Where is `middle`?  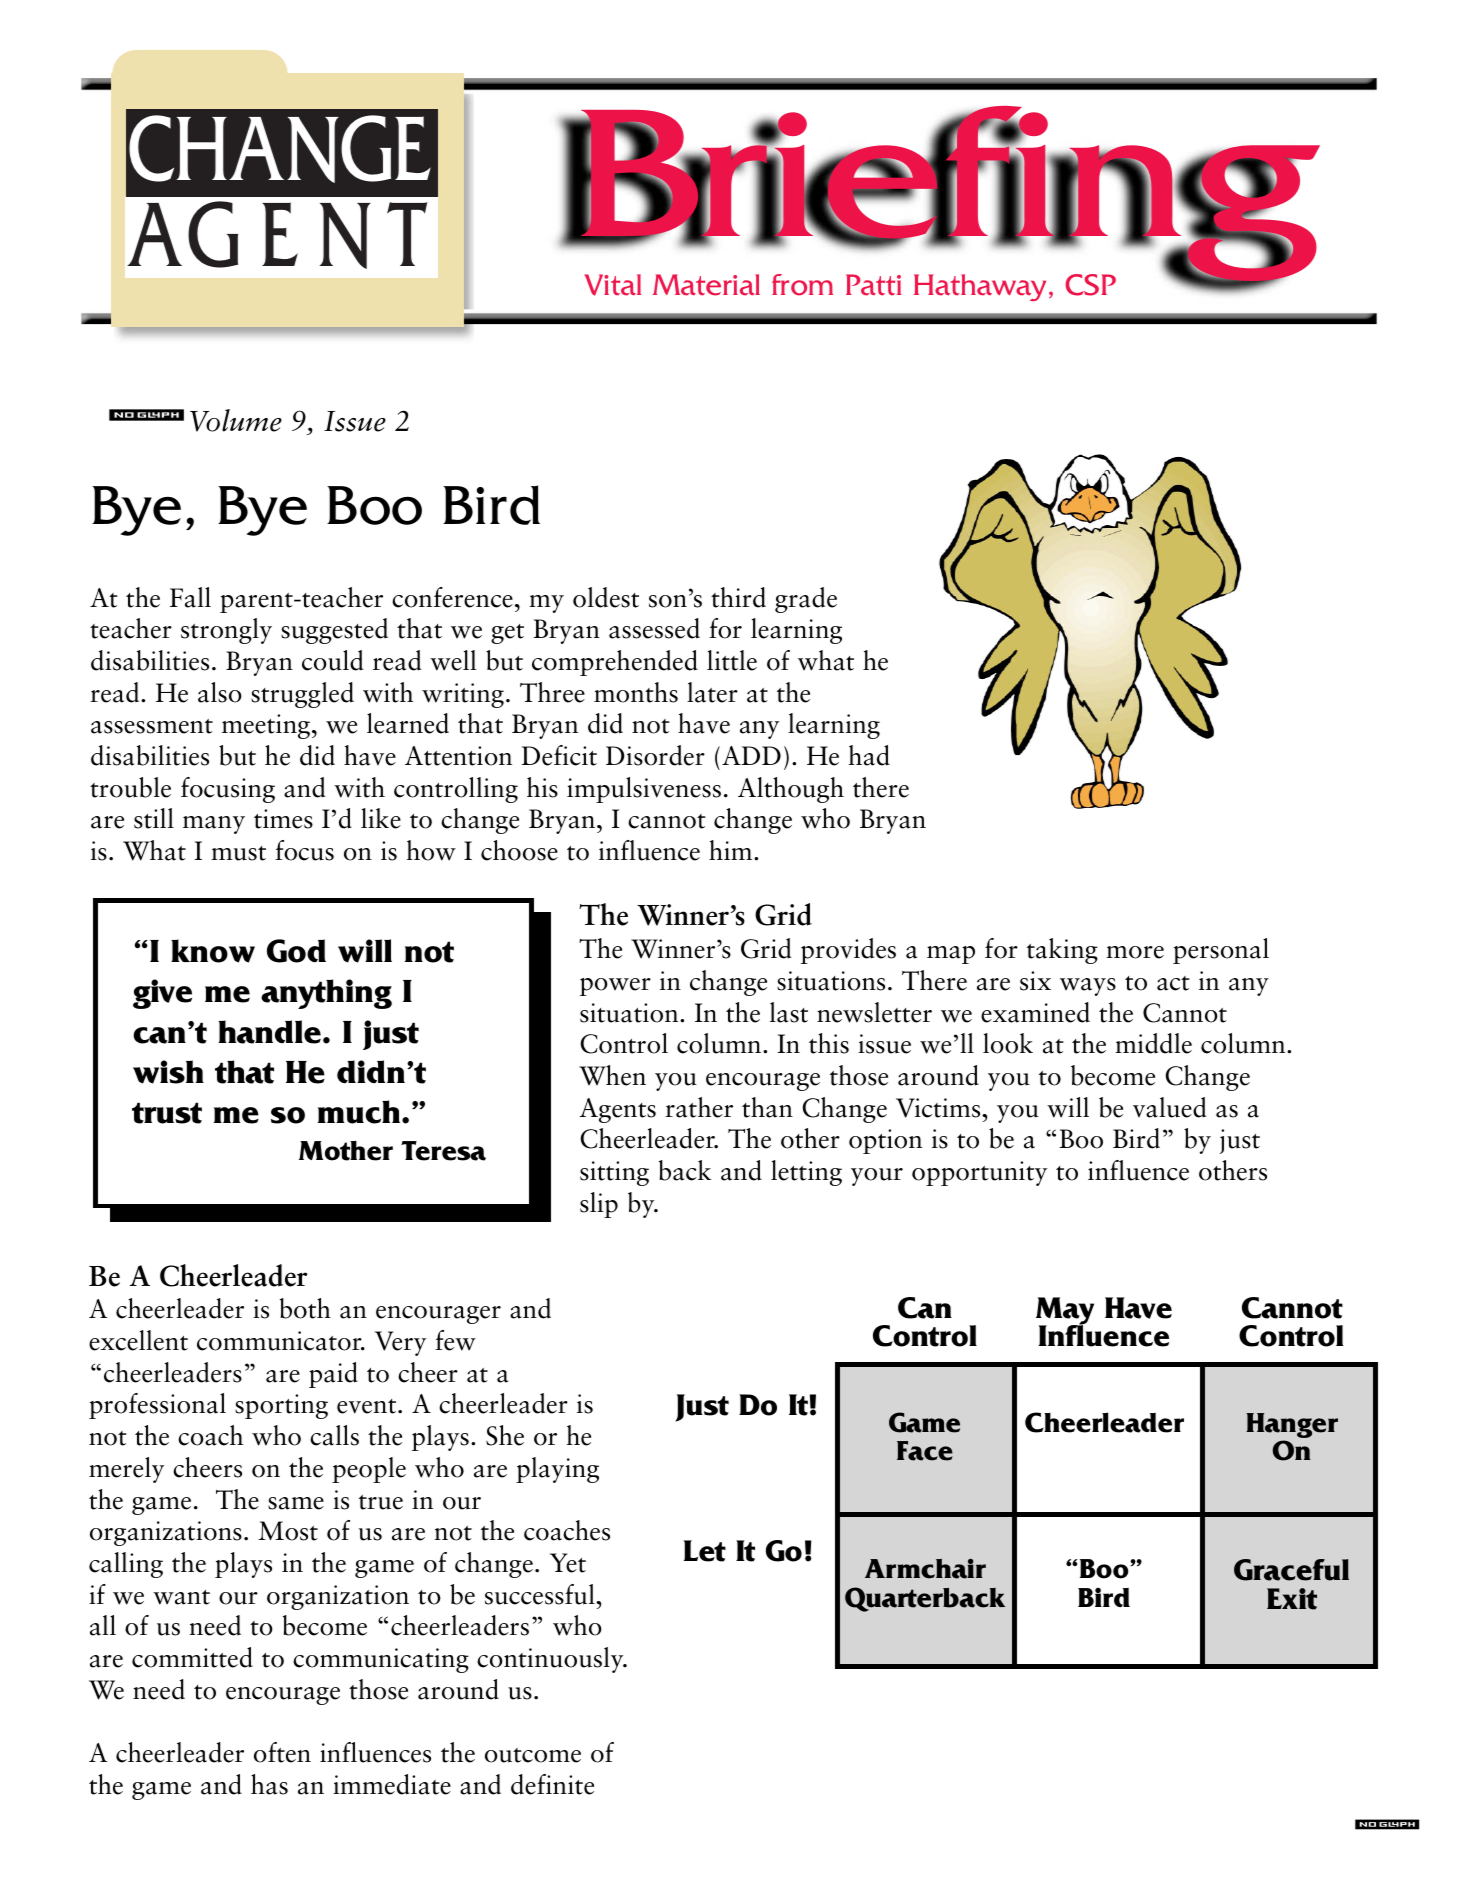
middle is located at coordinates (1153, 1043).
